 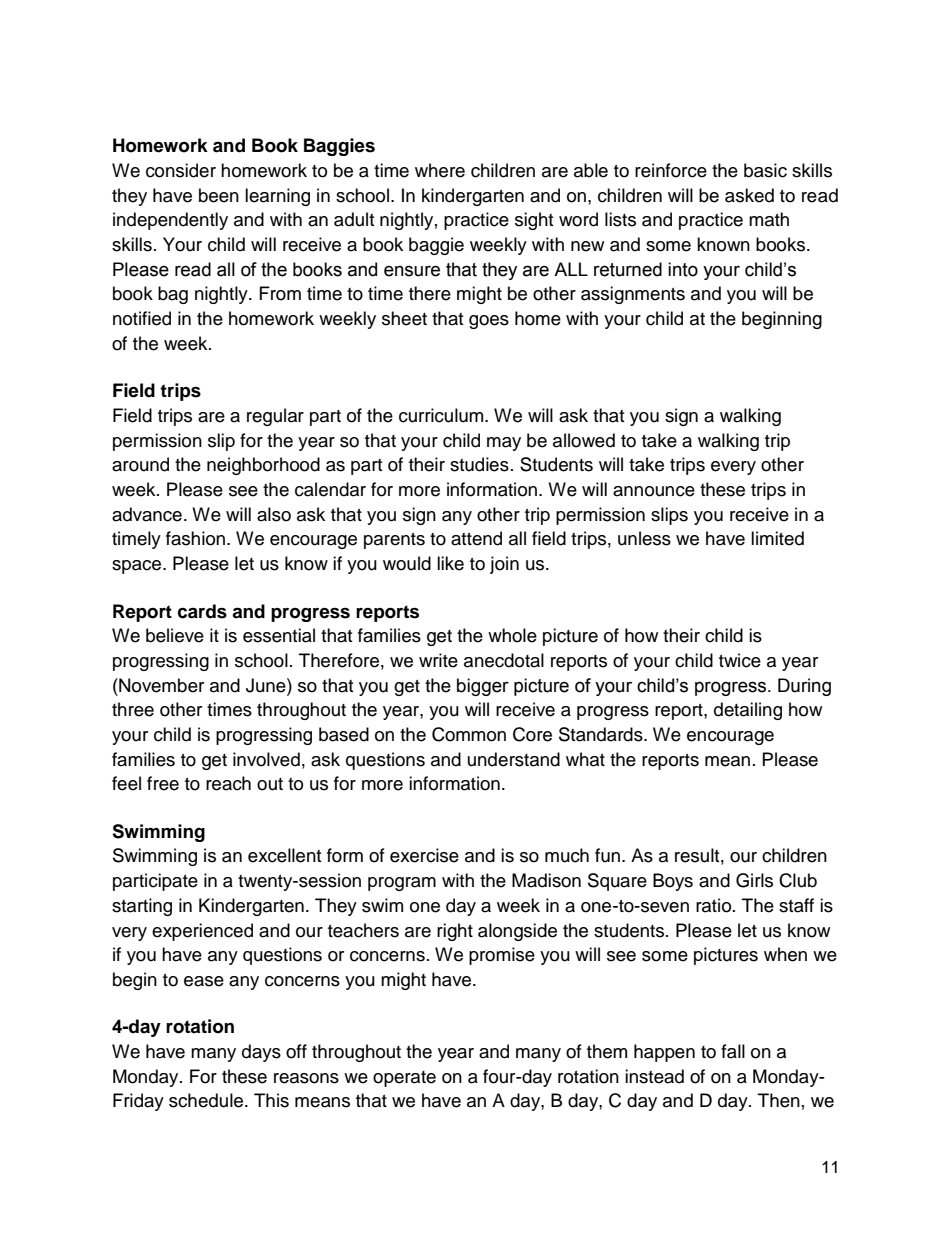 I want to click on asked, so click(x=749, y=195).
